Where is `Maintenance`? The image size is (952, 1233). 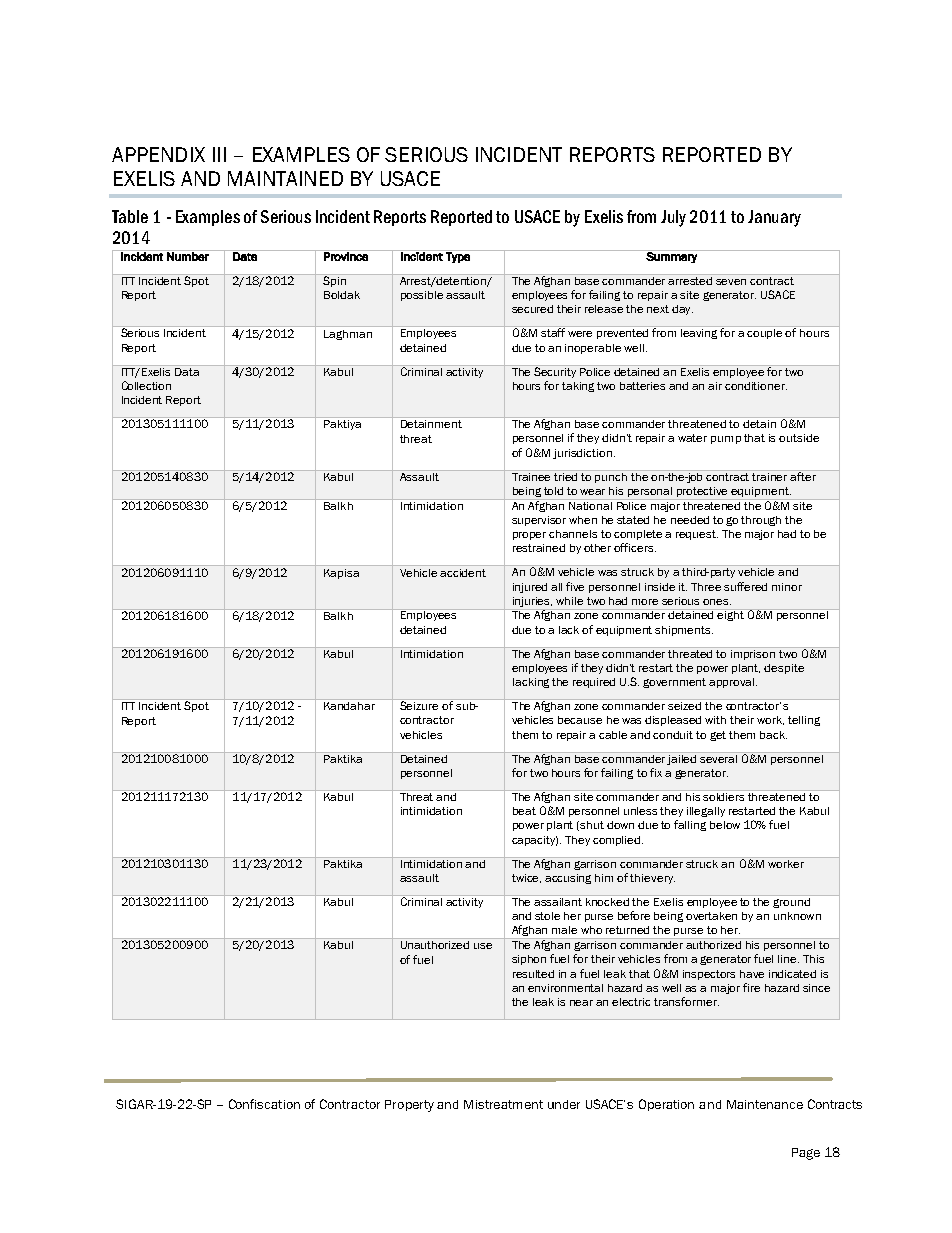 Maintenance is located at coordinates (765, 1104).
